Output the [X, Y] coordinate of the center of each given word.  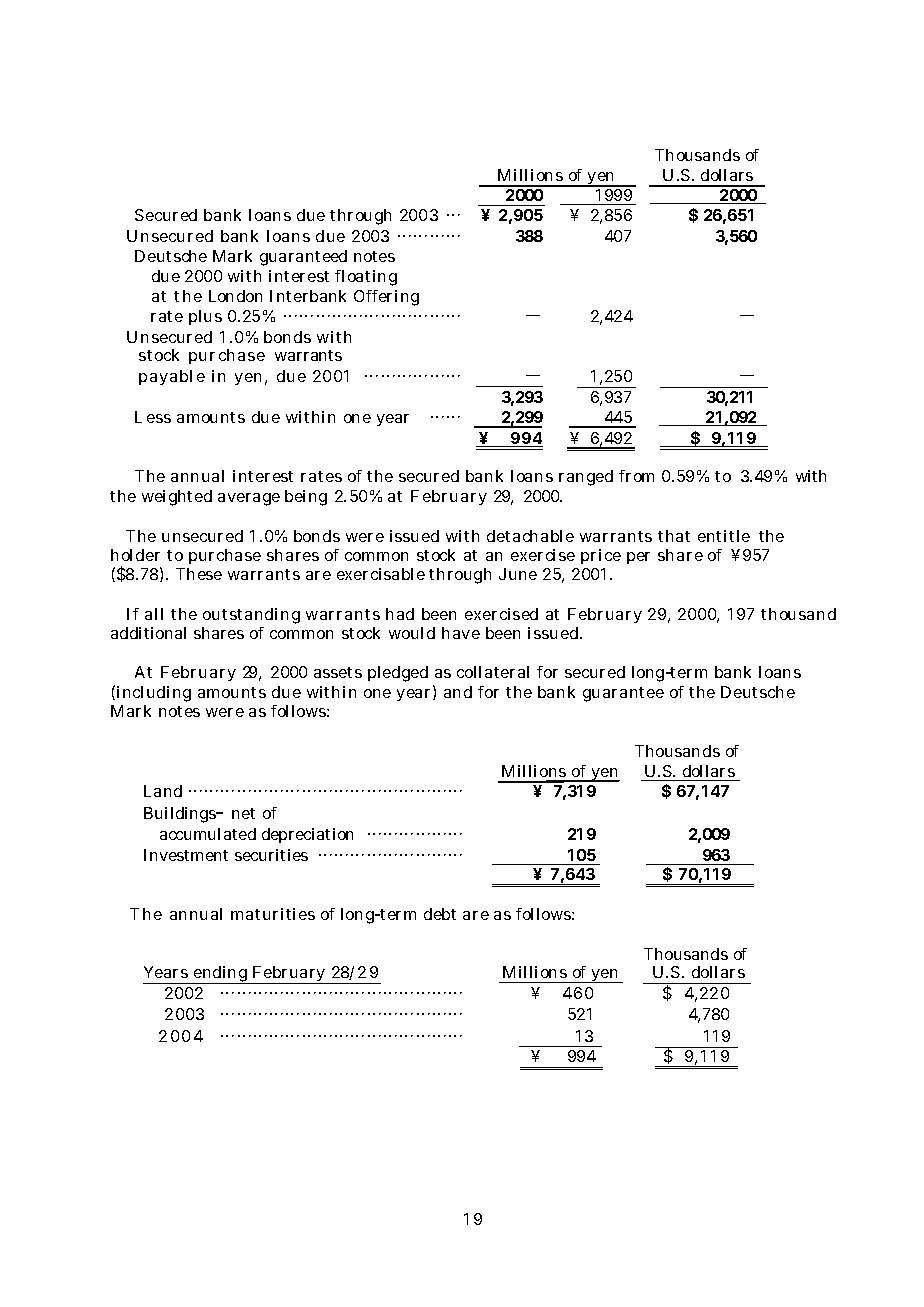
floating [366, 278]
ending [221, 975]
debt [440, 914]
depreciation [307, 835]
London [235, 296]
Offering [386, 298]
